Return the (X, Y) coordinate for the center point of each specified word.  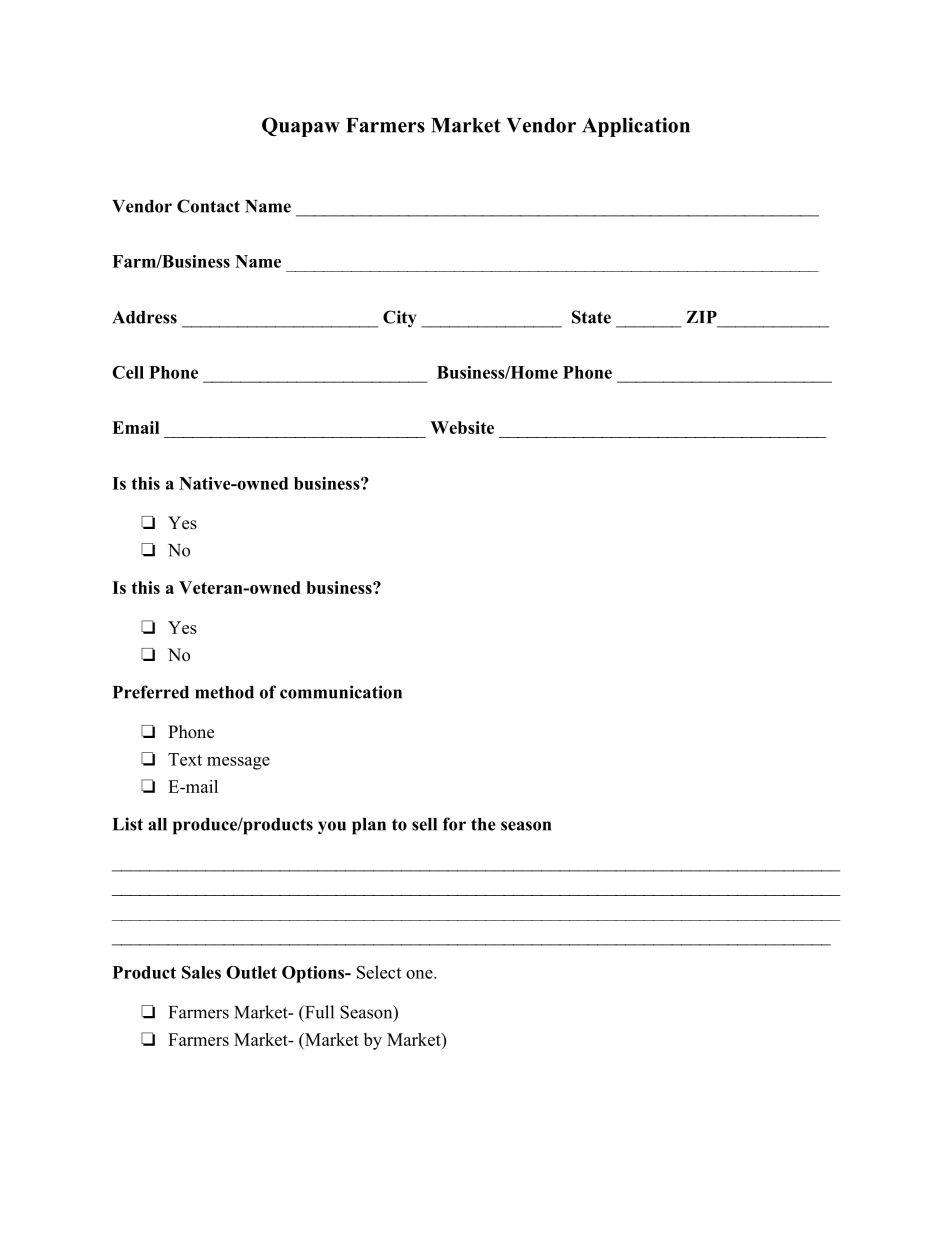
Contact (208, 206)
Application (636, 127)
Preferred (151, 692)
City (399, 319)
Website (462, 427)
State (591, 317)
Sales (201, 972)
